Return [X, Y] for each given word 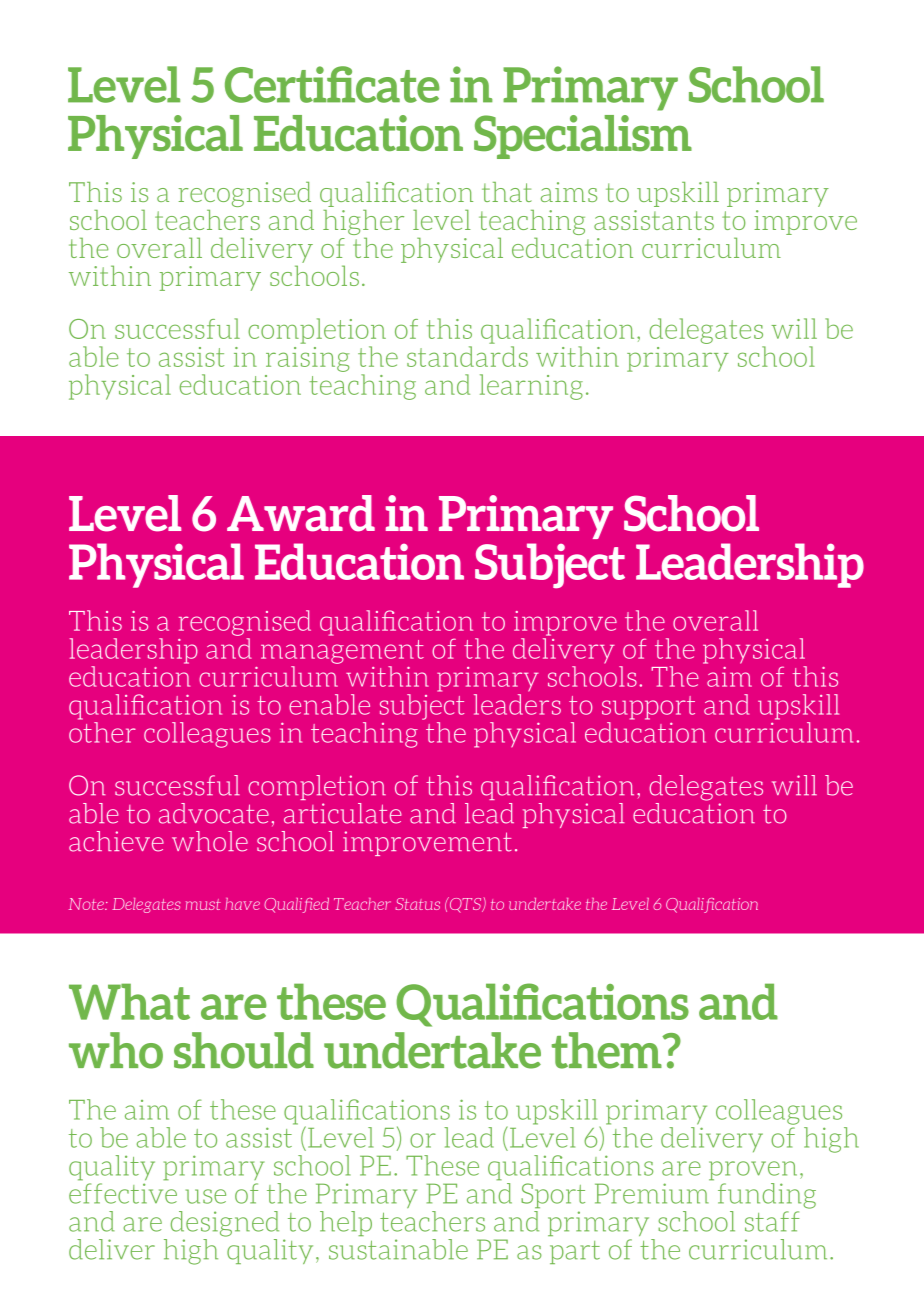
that [507, 192]
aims [569, 192]
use [206, 1196]
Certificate [332, 84]
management [342, 652]
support [648, 708]
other [102, 731]
